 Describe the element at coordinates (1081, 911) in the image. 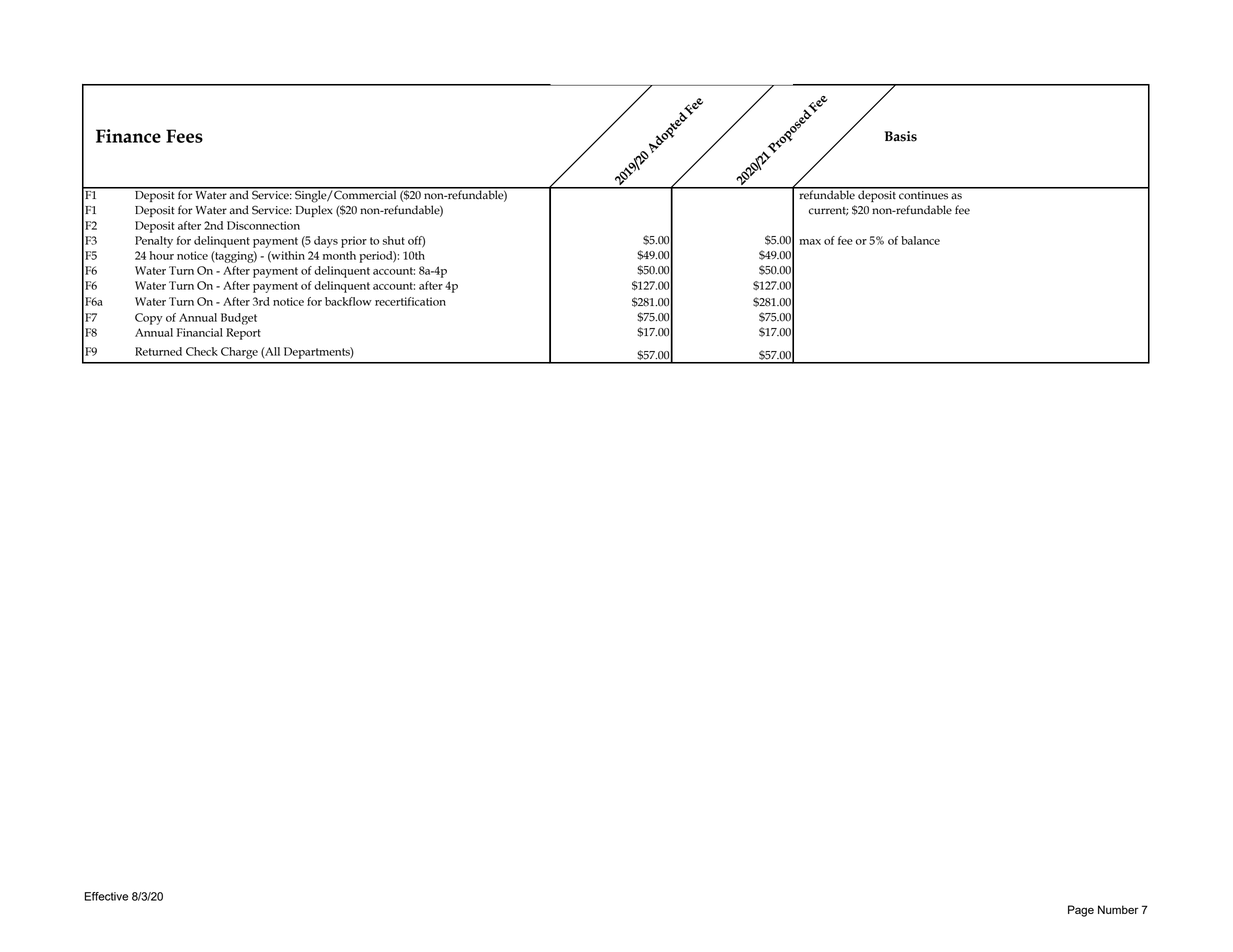

I see `Page` at that location.
